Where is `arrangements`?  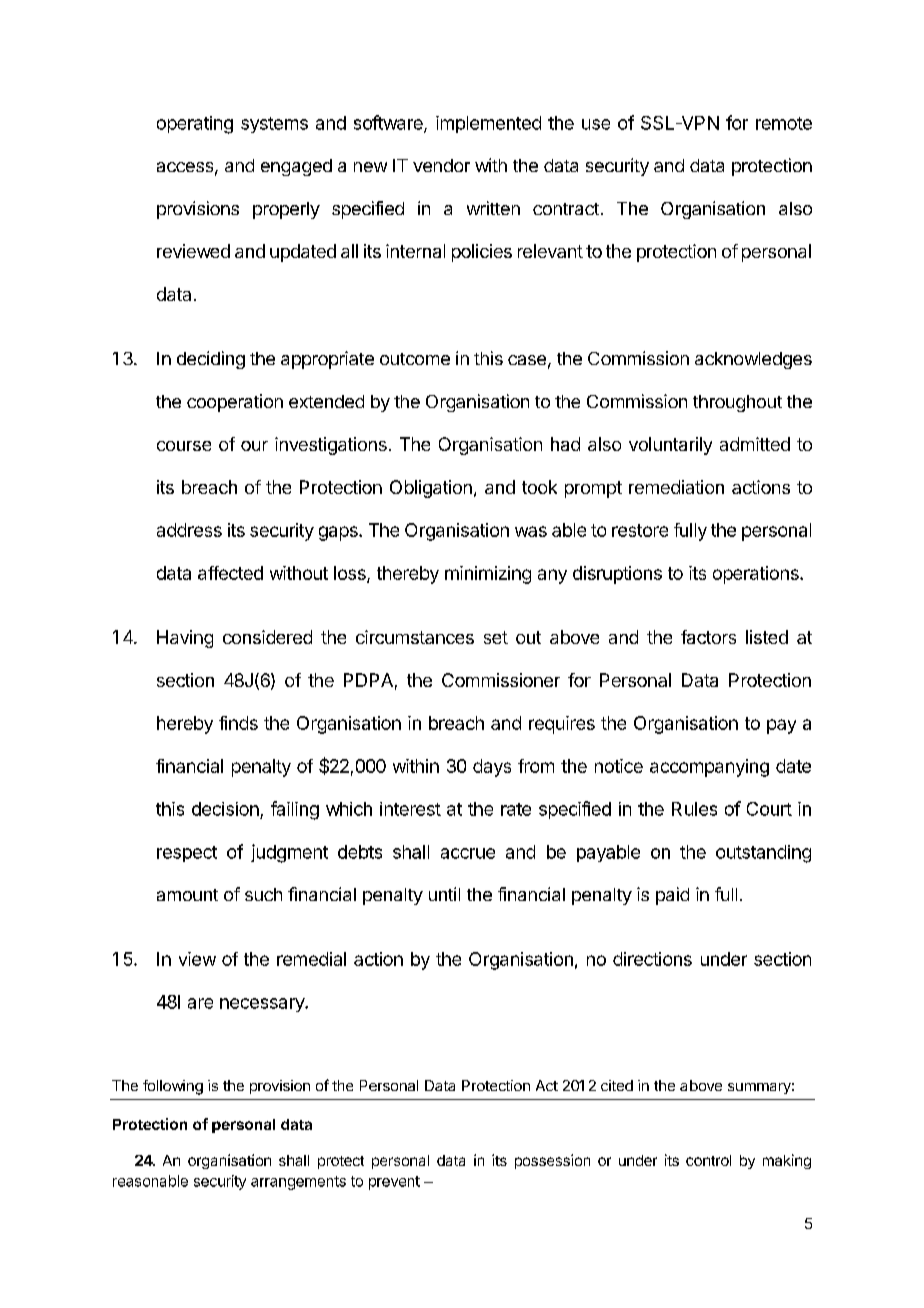
arrangements is located at coordinates (298, 1183).
